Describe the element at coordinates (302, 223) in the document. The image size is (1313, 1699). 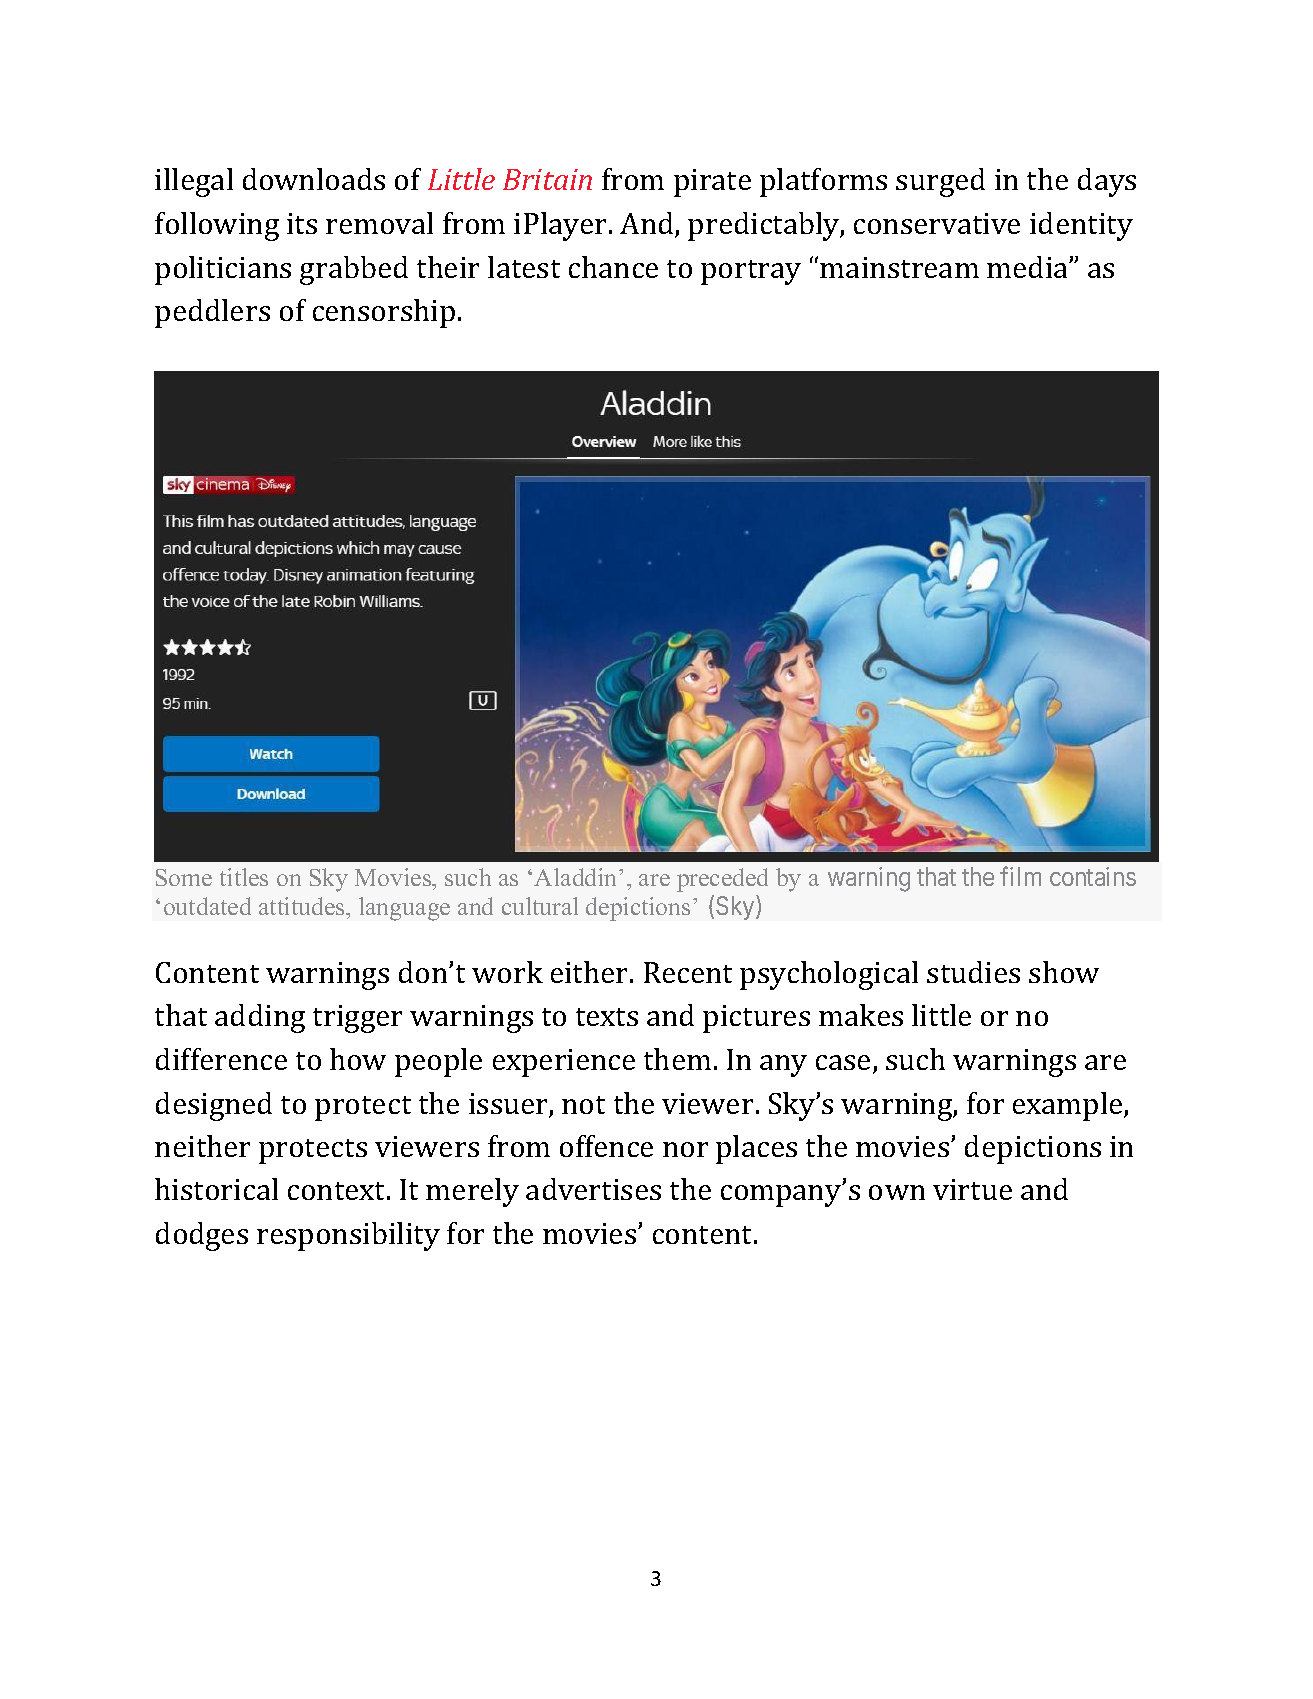
I see `its` at that location.
